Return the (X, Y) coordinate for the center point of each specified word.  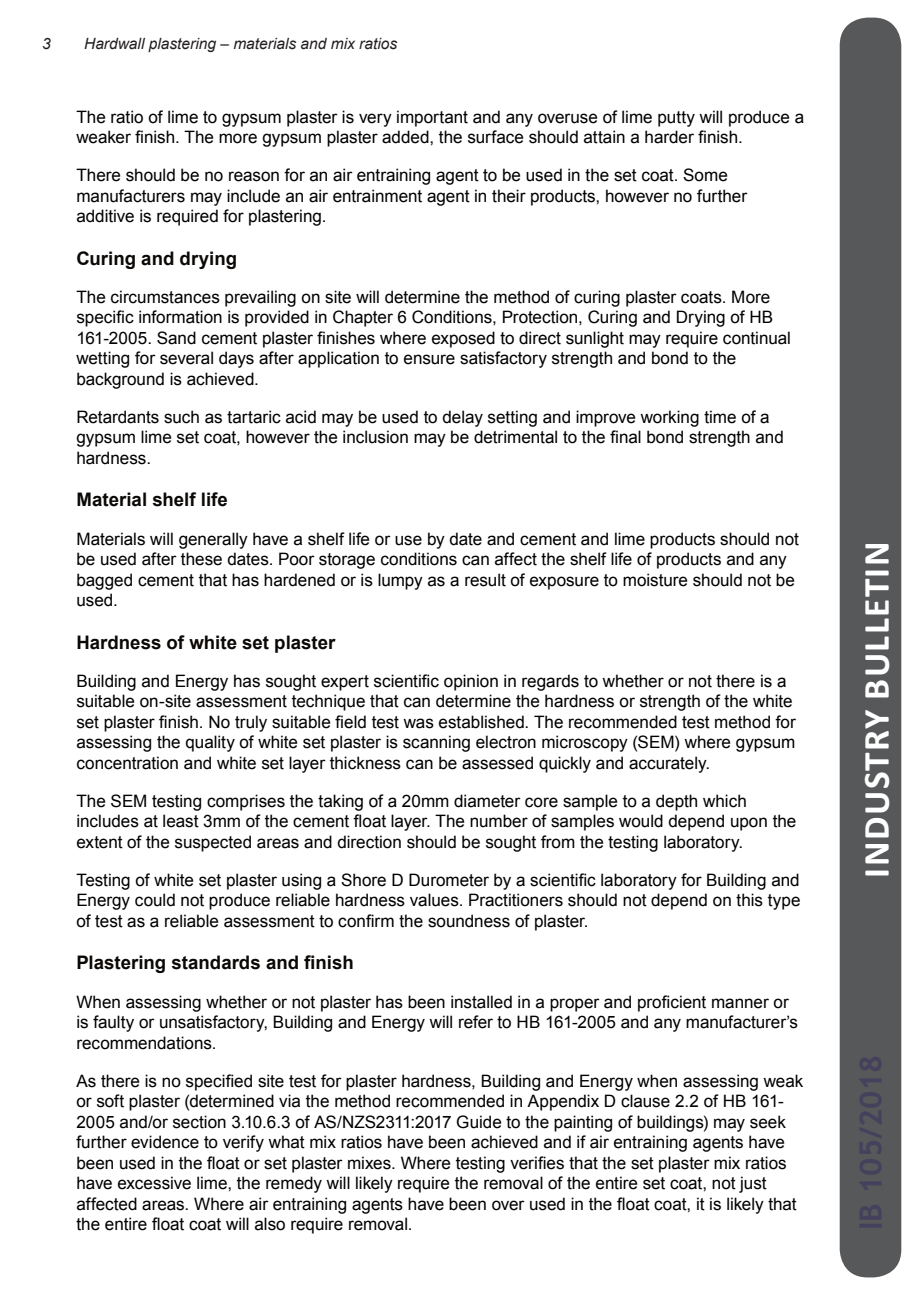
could (155, 900)
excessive (154, 1183)
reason (254, 176)
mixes (370, 1163)
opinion (471, 682)
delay (462, 418)
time (720, 417)
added (406, 137)
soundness (469, 921)
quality (210, 743)
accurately (669, 764)
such (181, 417)
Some (705, 175)
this (749, 900)
